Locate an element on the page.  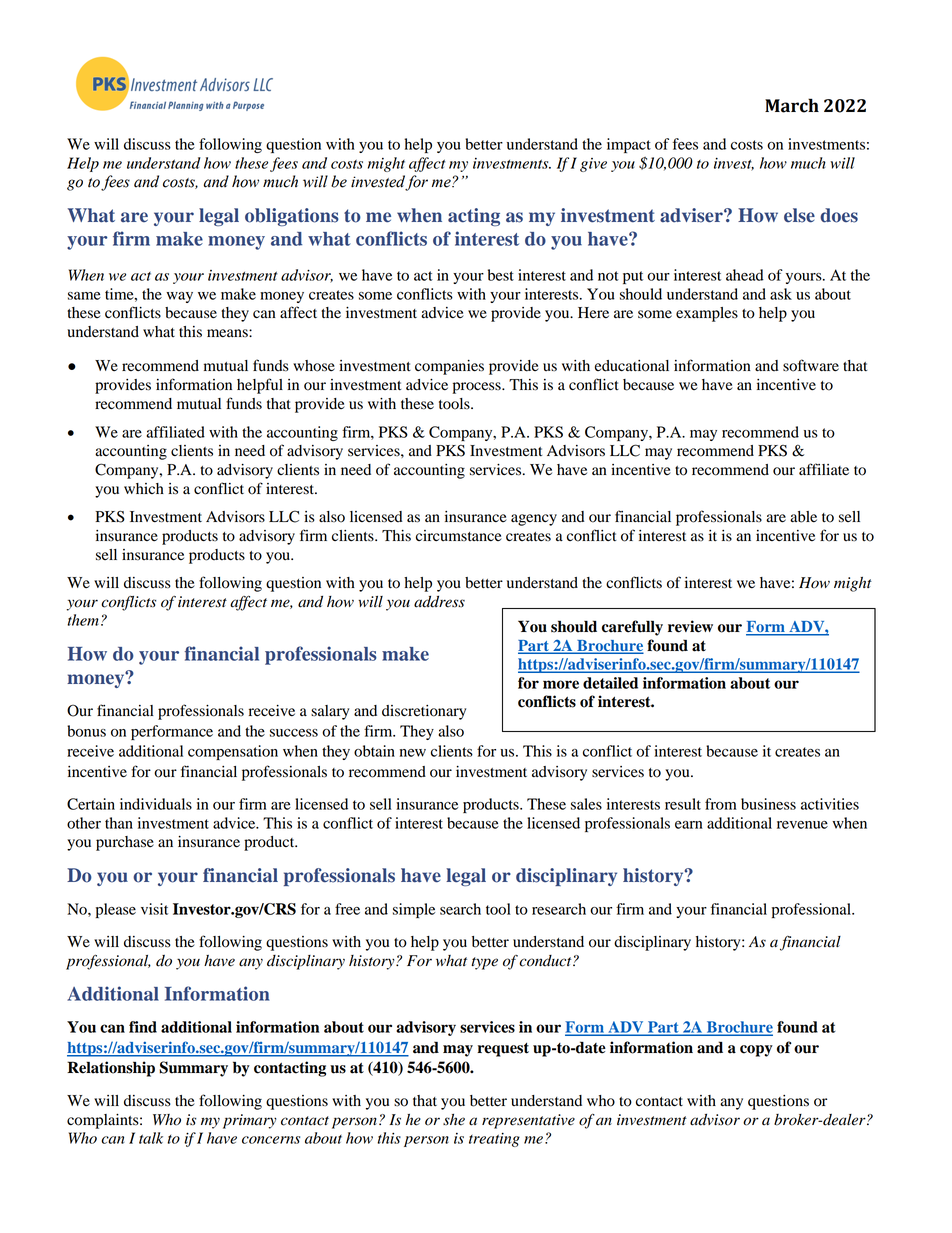
review is located at coordinates (690, 626).
